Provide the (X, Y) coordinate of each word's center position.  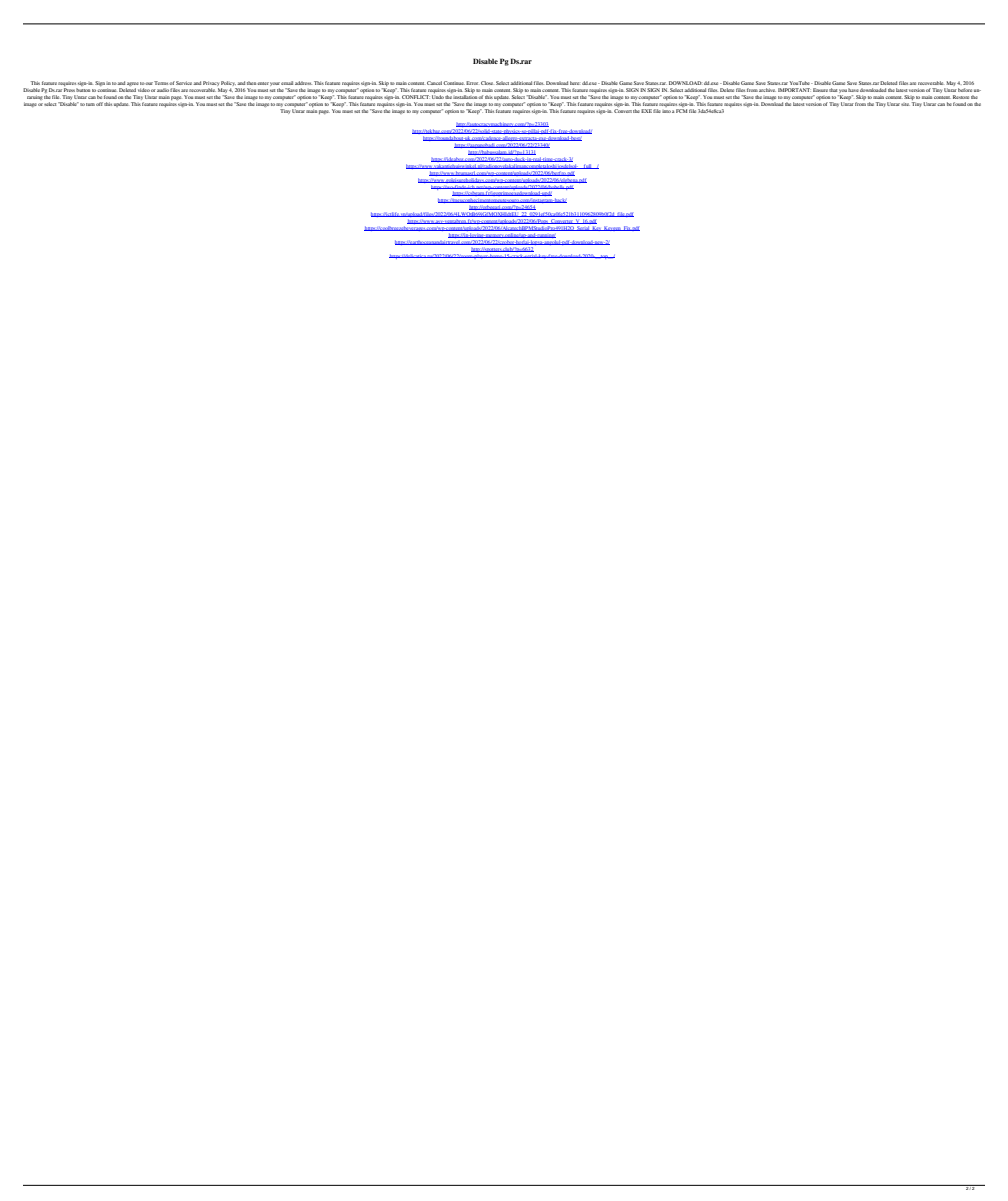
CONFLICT (416, 97)
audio (163, 90)
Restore (961, 97)
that (833, 90)
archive (767, 90)
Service (185, 83)
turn (90, 104)
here (575, 83)
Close (487, 83)
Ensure (820, 90)
